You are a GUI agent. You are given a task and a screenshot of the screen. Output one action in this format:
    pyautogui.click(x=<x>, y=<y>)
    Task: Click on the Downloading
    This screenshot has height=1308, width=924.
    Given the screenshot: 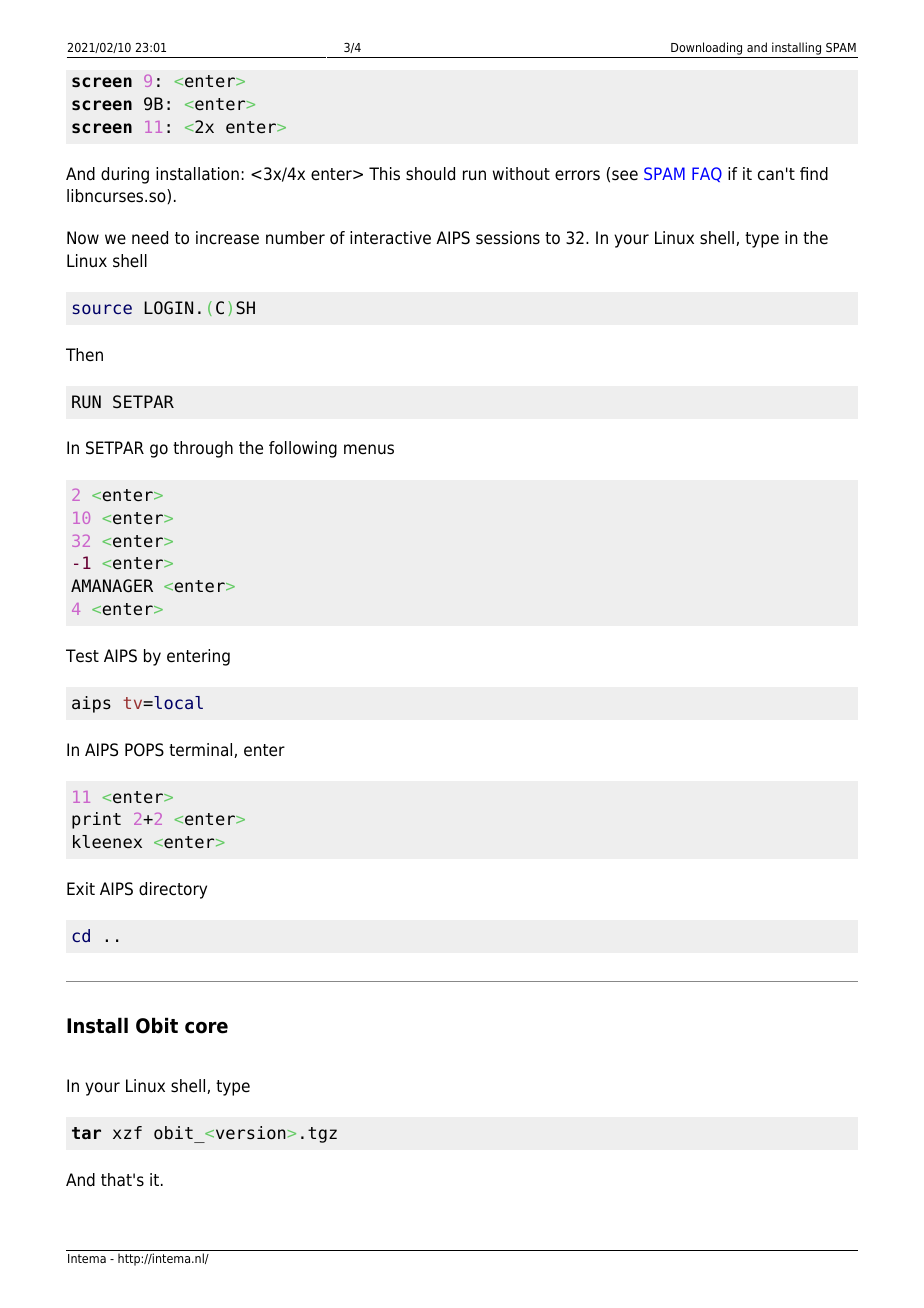 What is the action you would take?
    pyautogui.click(x=707, y=50)
